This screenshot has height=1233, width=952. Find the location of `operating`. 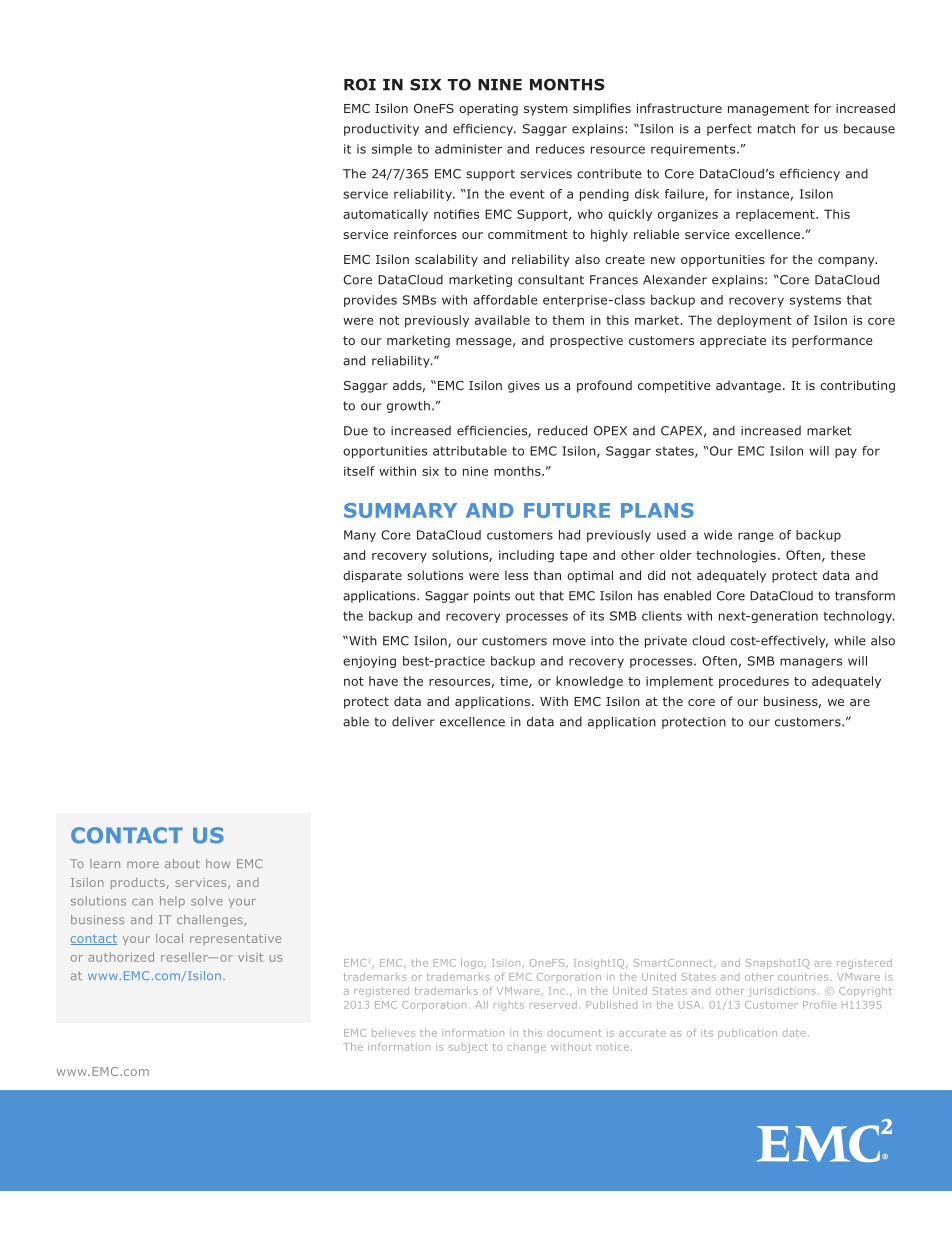

operating is located at coordinates (488, 110).
